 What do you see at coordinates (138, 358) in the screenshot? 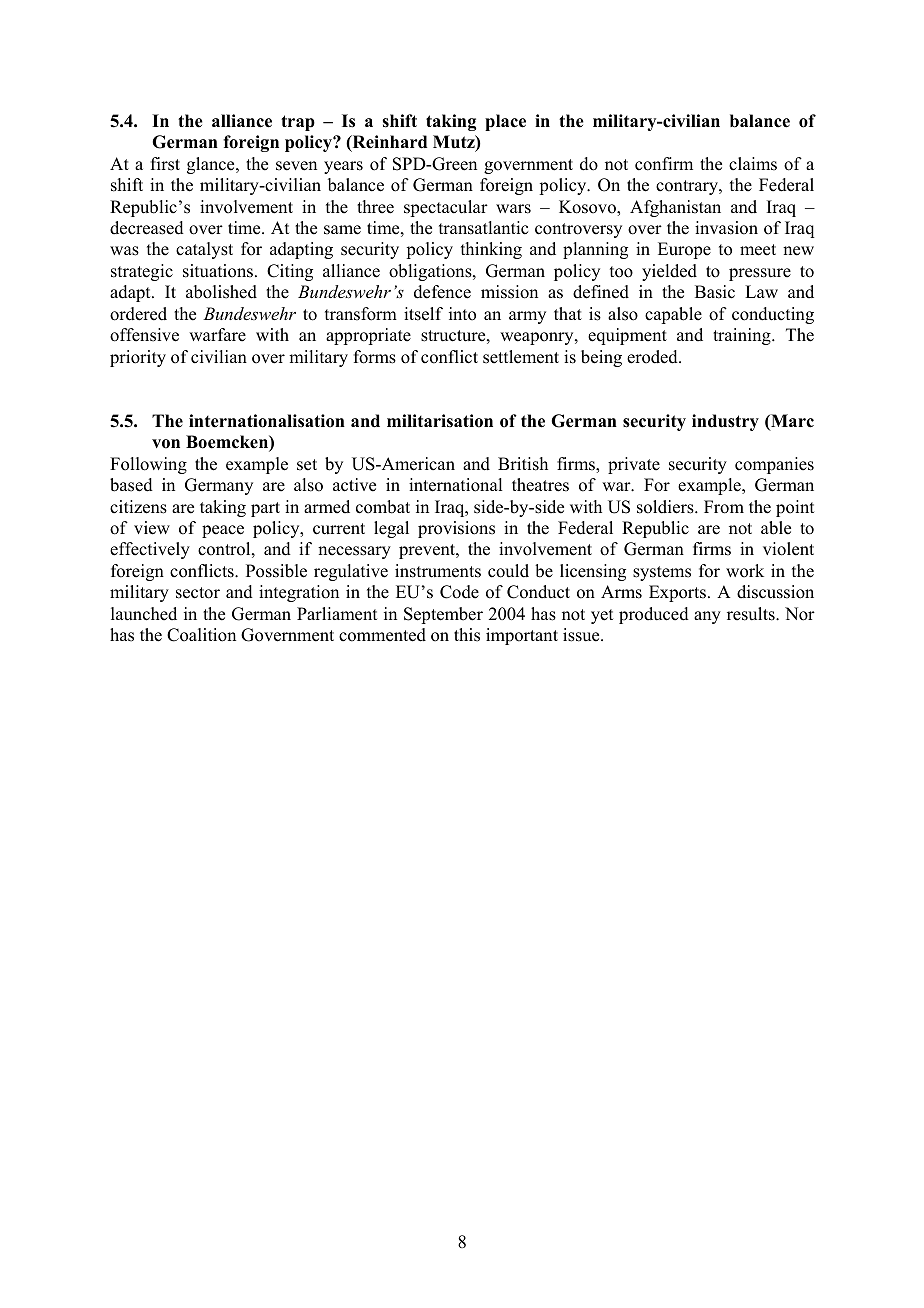
I see `priority` at bounding box center [138, 358].
